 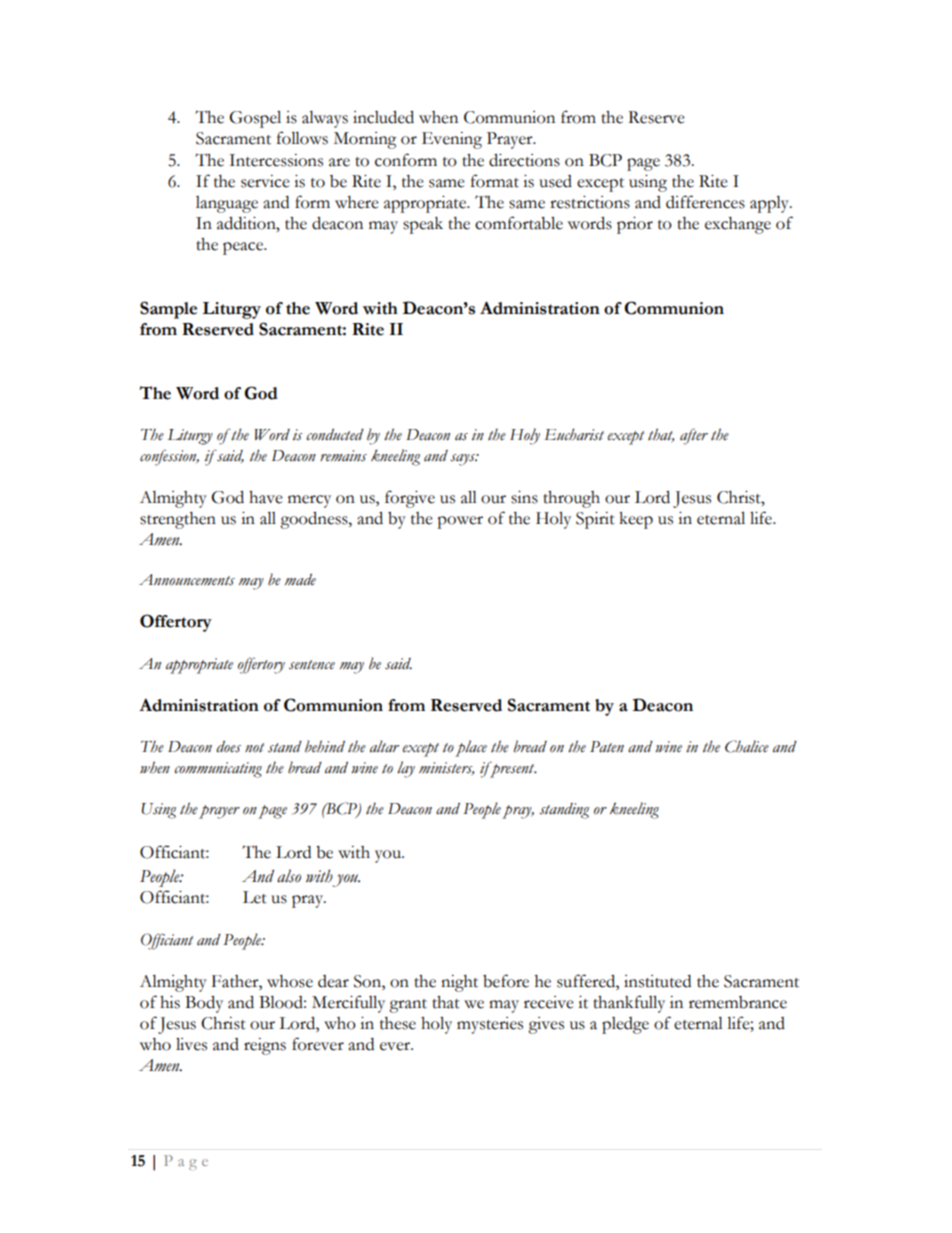 What do you see at coordinates (204, 1004) in the document?
I see `Body` at bounding box center [204, 1004].
